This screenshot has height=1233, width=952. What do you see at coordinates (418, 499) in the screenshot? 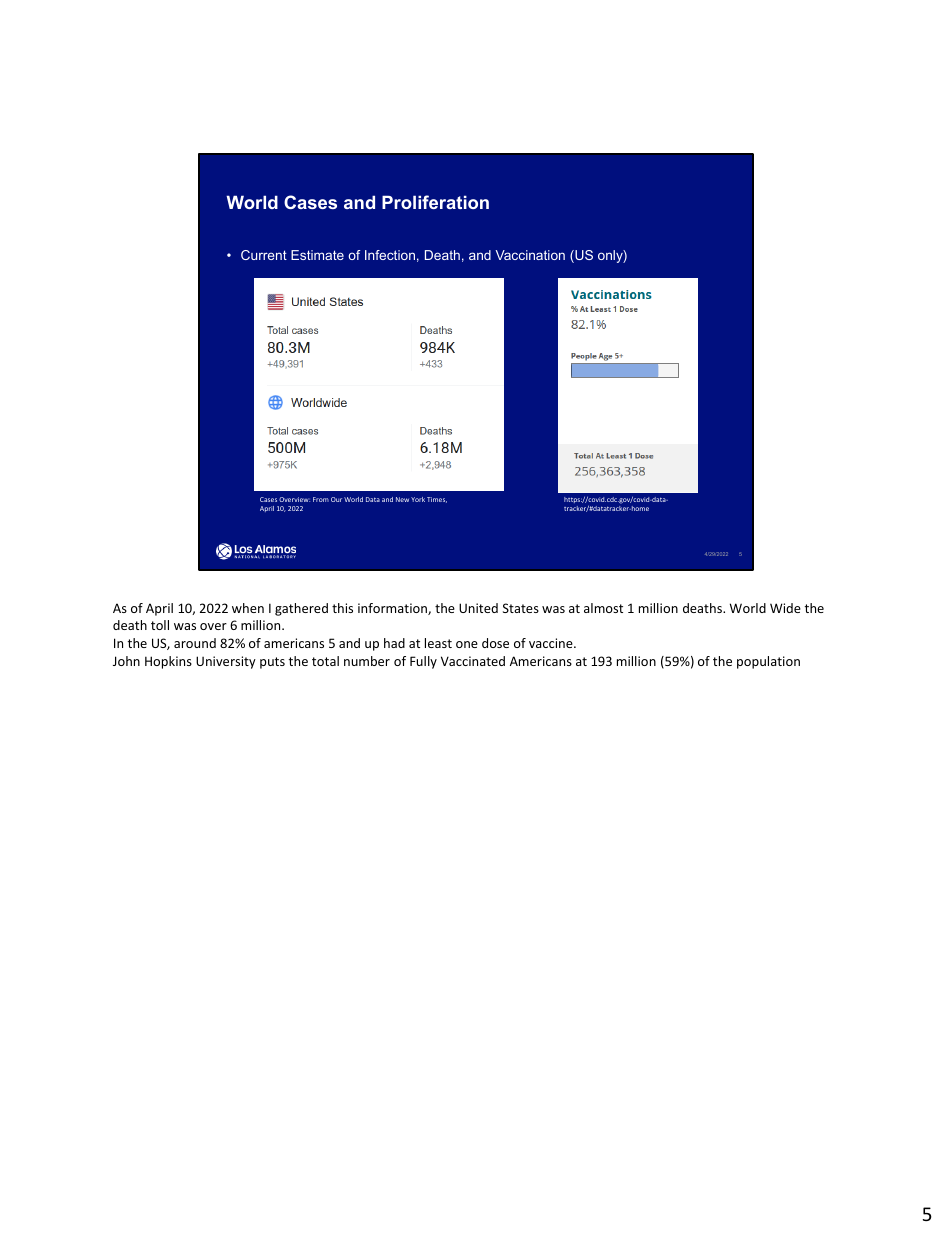
I see `York` at bounding box center [418, 499].
